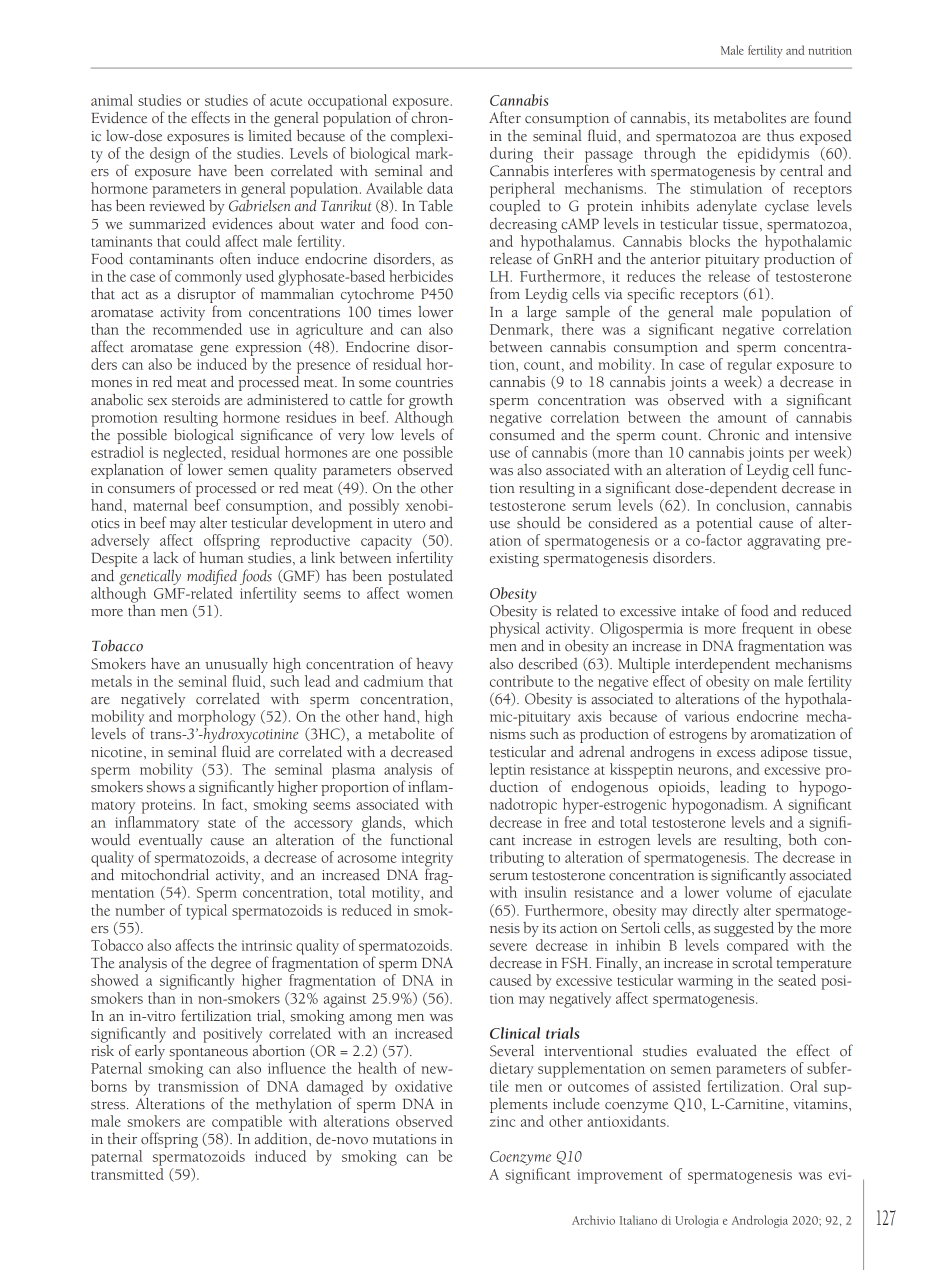 This screenshot has height=1270, width=952. I want to click on zinc, so click(502, 1121).
